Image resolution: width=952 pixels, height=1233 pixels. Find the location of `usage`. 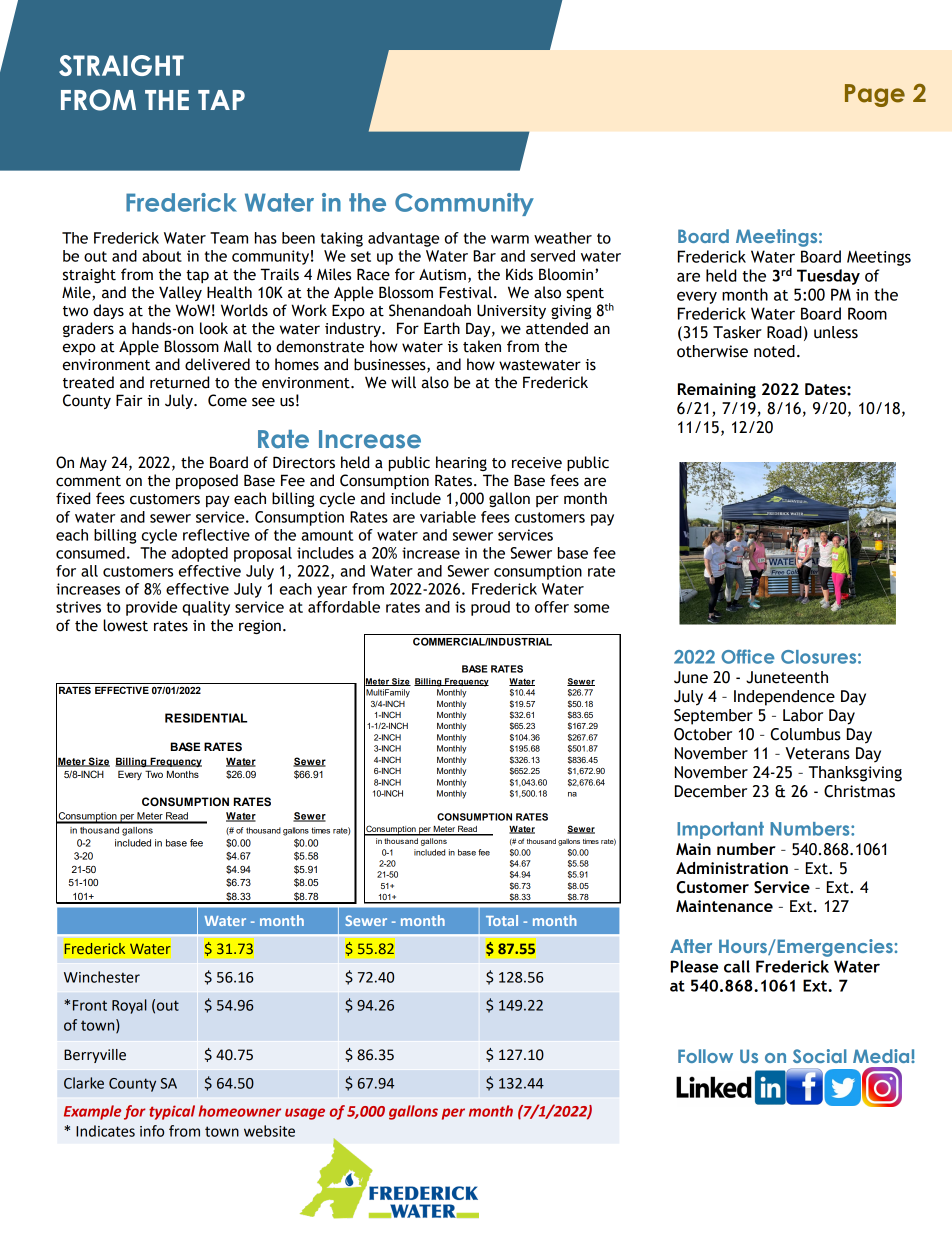

usage is located at coordinates (305, 1114).
